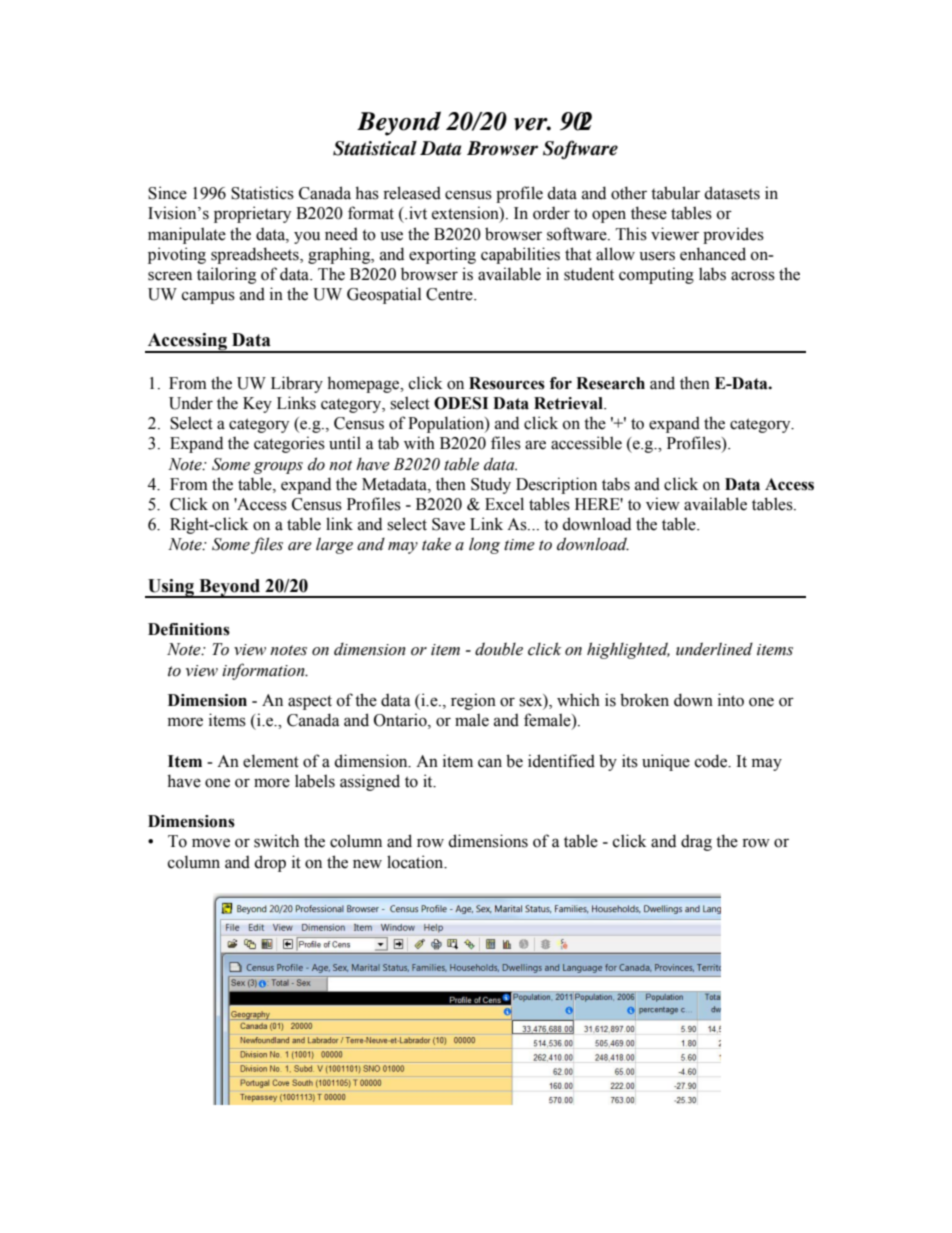 The height and width of the document is (1233, 952). Describe the element at coordinates (262, 193) in the document. I see `Statistics` at that location.
